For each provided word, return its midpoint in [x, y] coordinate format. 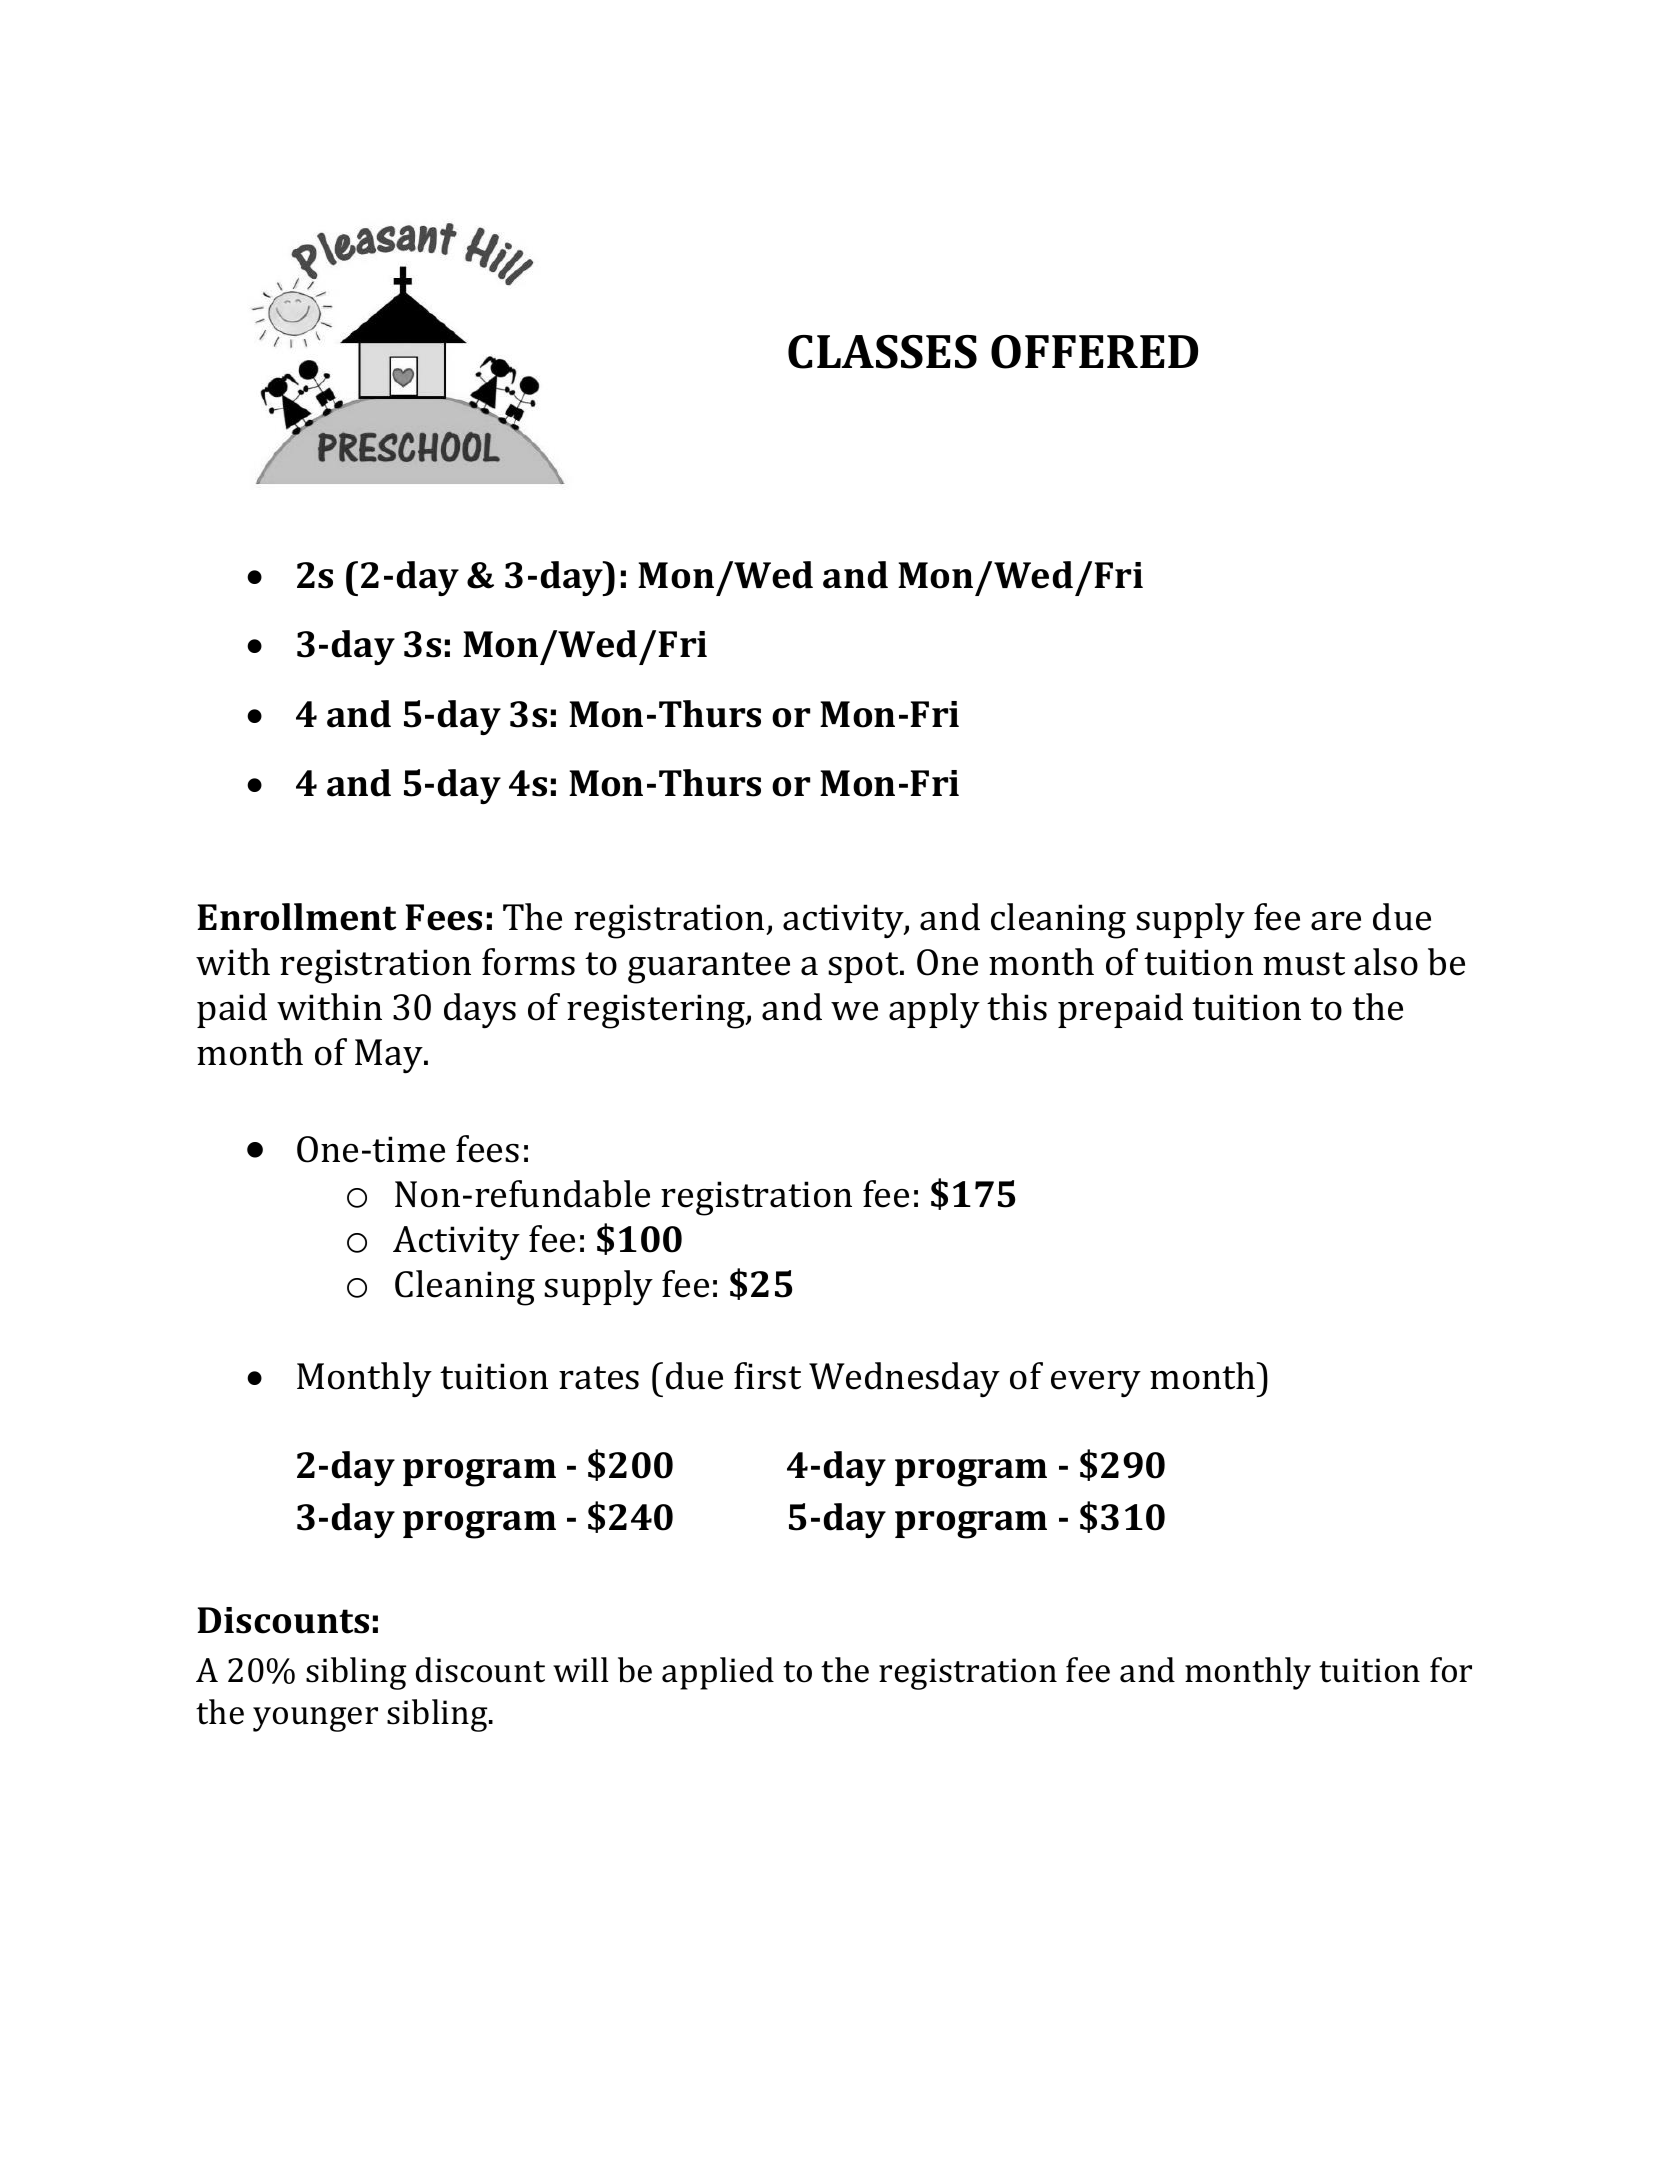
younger [315, 1719]
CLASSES [882, 352]
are [1336, 921]
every [1096, 1384]
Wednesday [904, 1379]
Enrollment [296, 917]
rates [599, 1378]
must [1304, 964]
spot [864, 967]
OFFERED [1094, 352]
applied [718, 1673]
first [767, 1376]
